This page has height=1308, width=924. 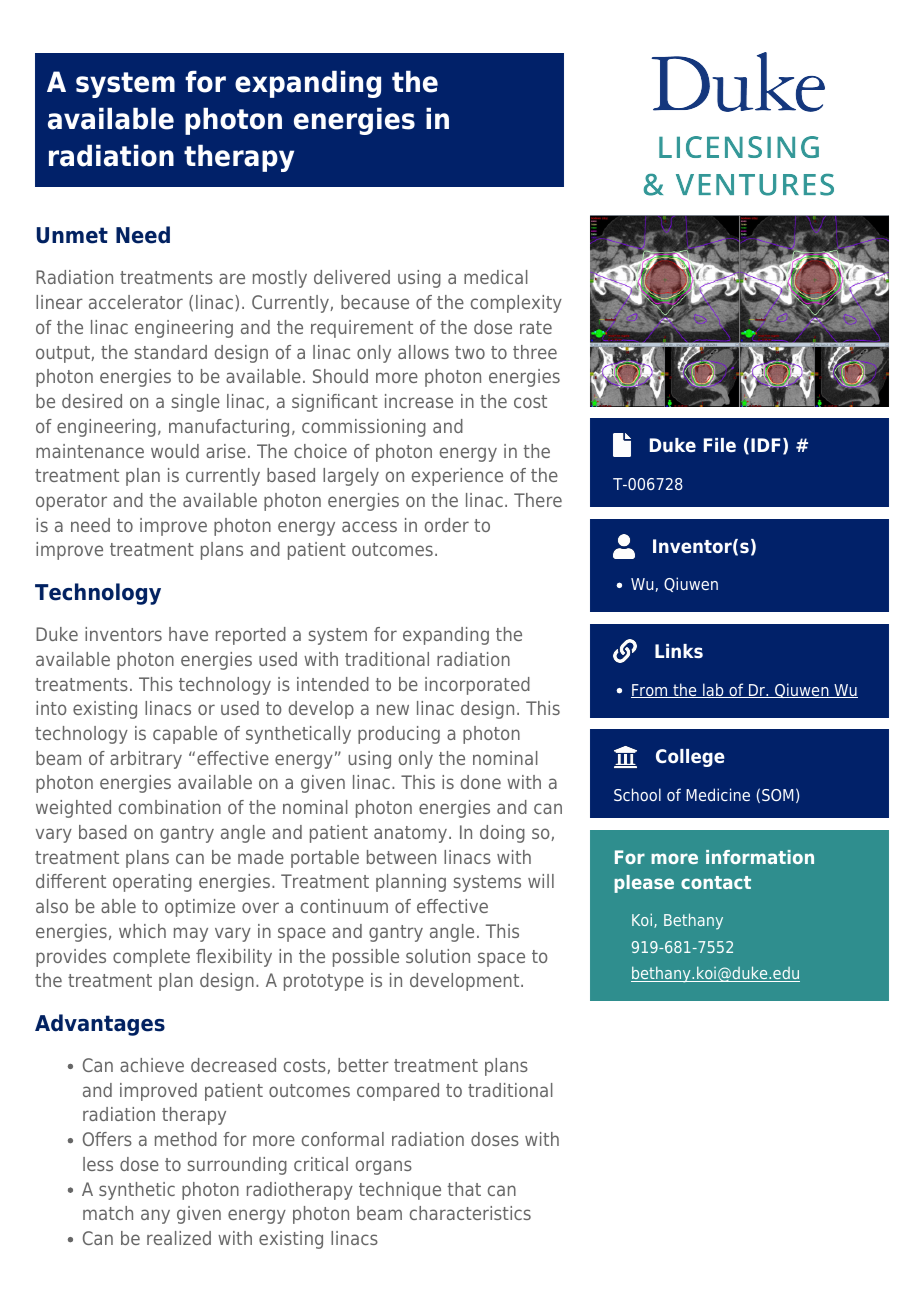 What do you see at coordinates (470, 1213) in the page?
I see `characteristics` at bounding box center [470, 1213].
